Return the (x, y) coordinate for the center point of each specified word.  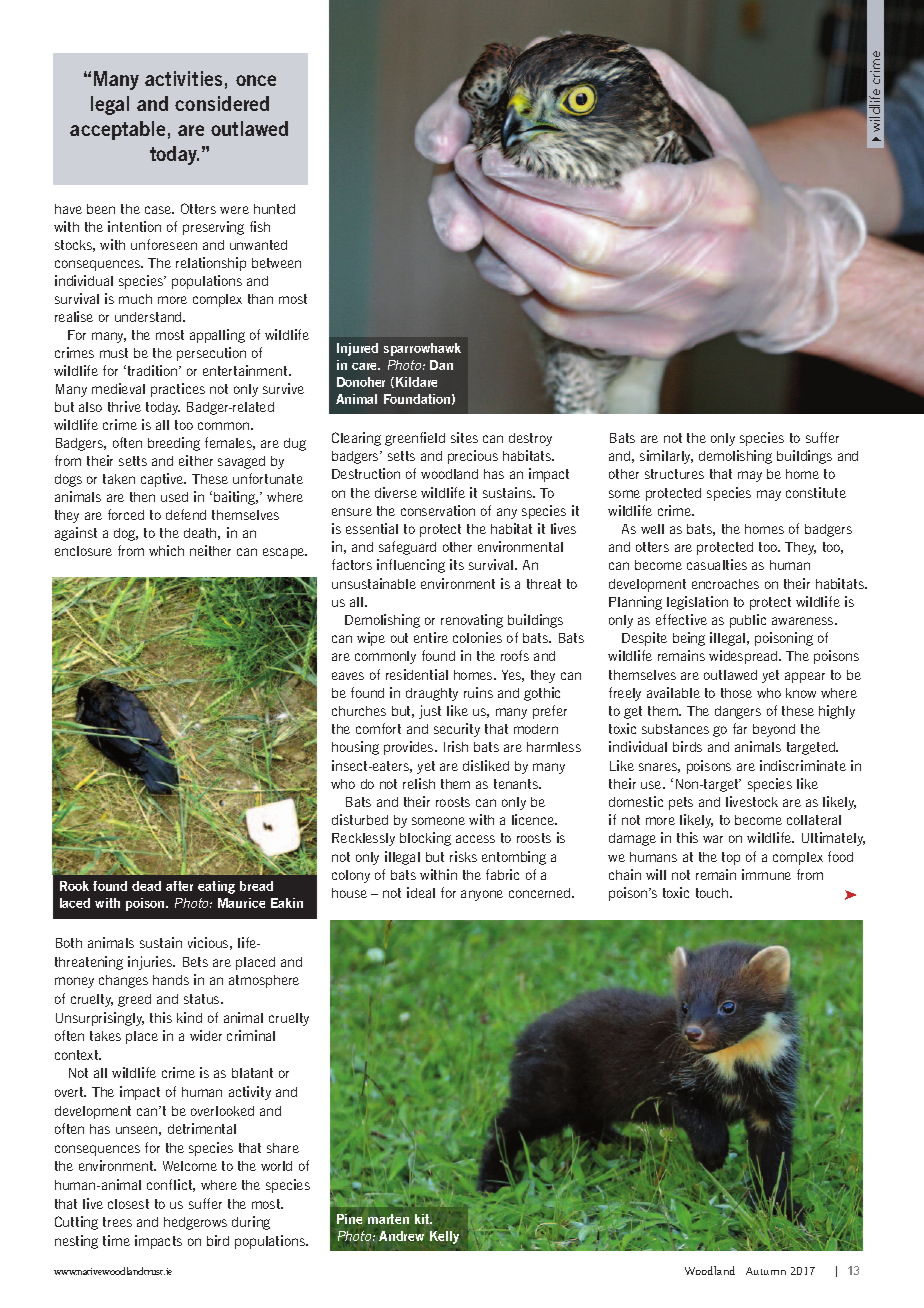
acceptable (117, 130)
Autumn (766, 1271)
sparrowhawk (422, 349)
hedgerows (195, 1223)
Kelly (444, 1237)
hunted (274, 209)
